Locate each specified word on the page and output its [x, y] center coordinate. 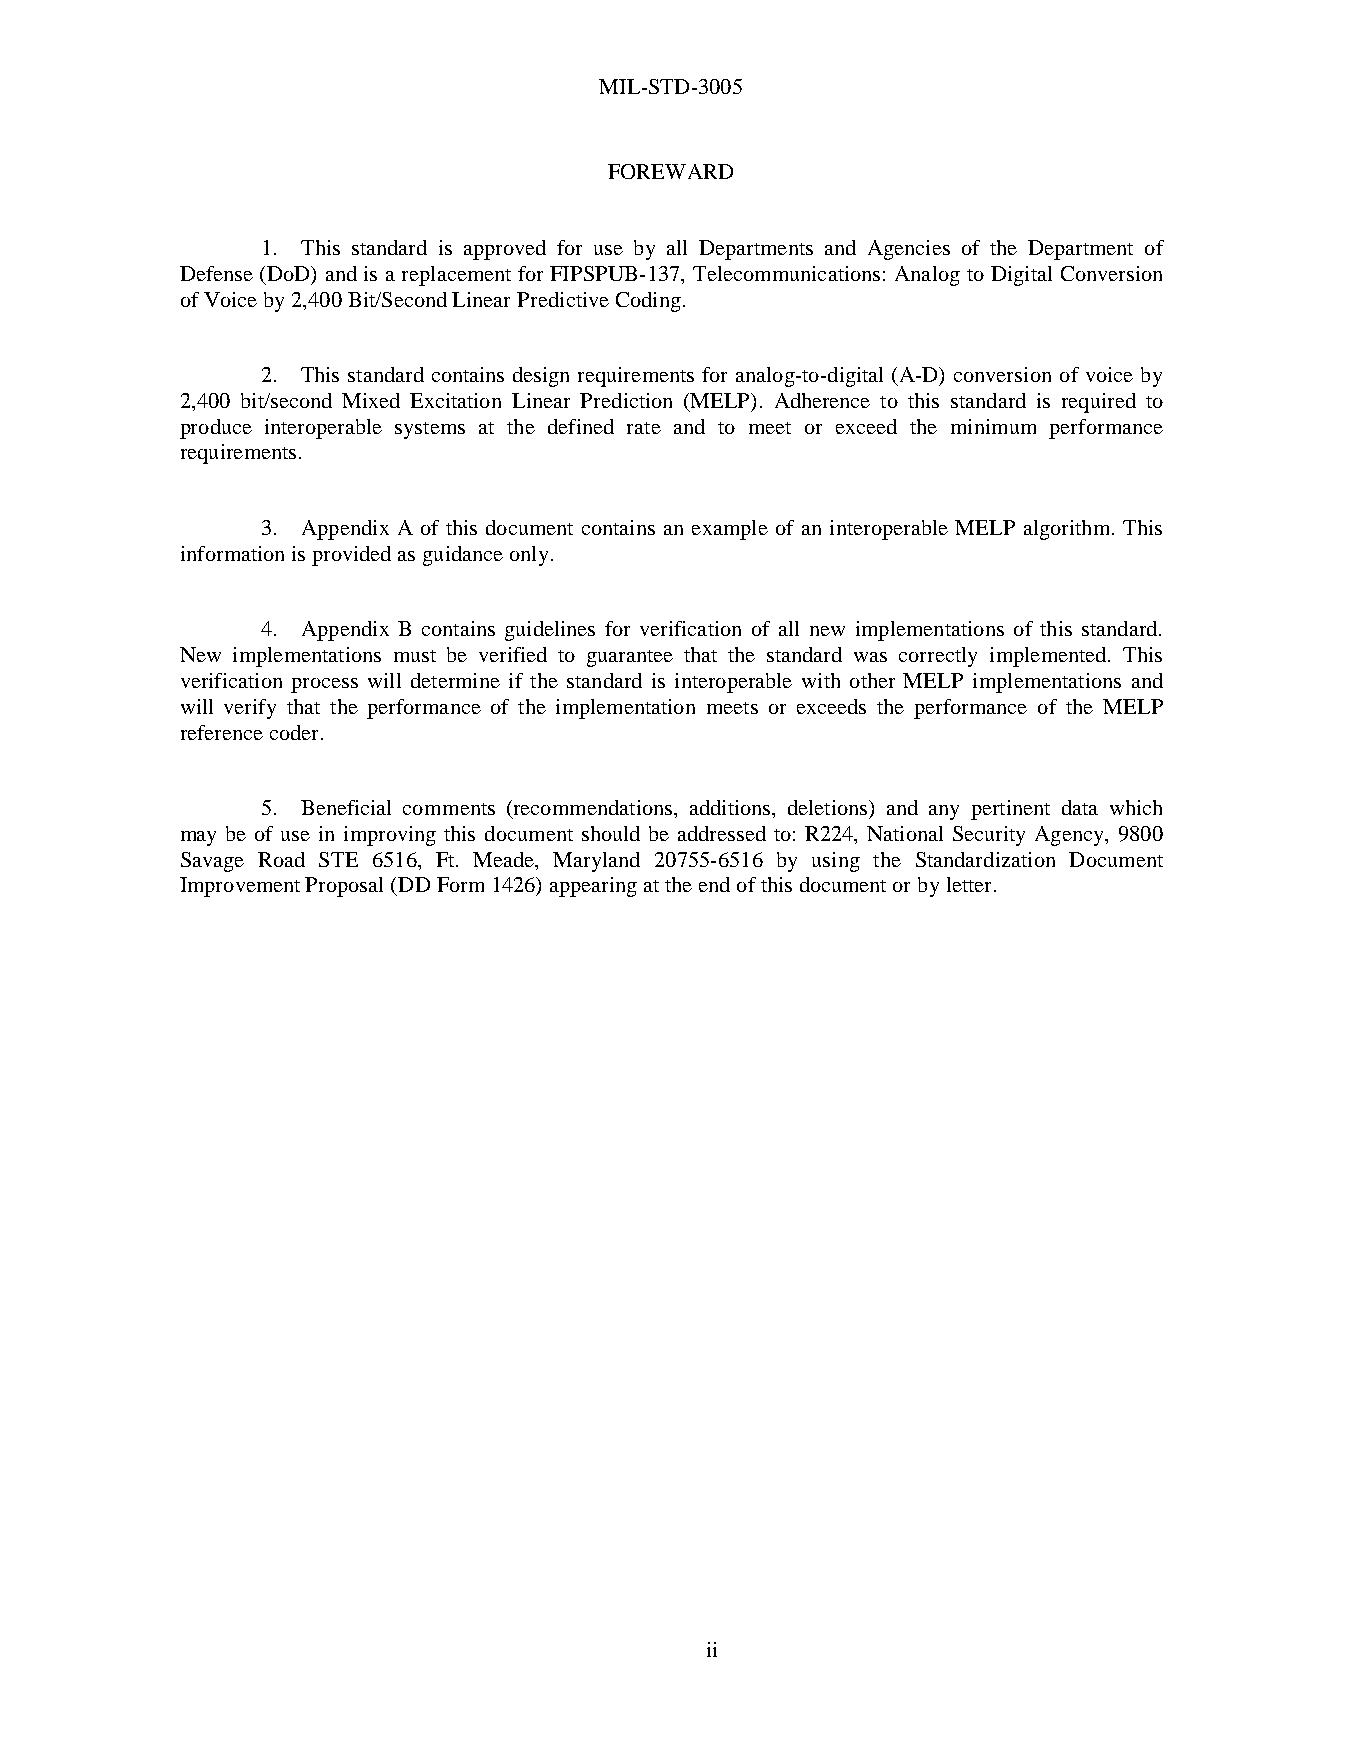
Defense [216, 273]
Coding [648, 302]
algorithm [1068, 530]
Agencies [909, 250]
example [730, 530]
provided [351, 556]
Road [281, 859]
